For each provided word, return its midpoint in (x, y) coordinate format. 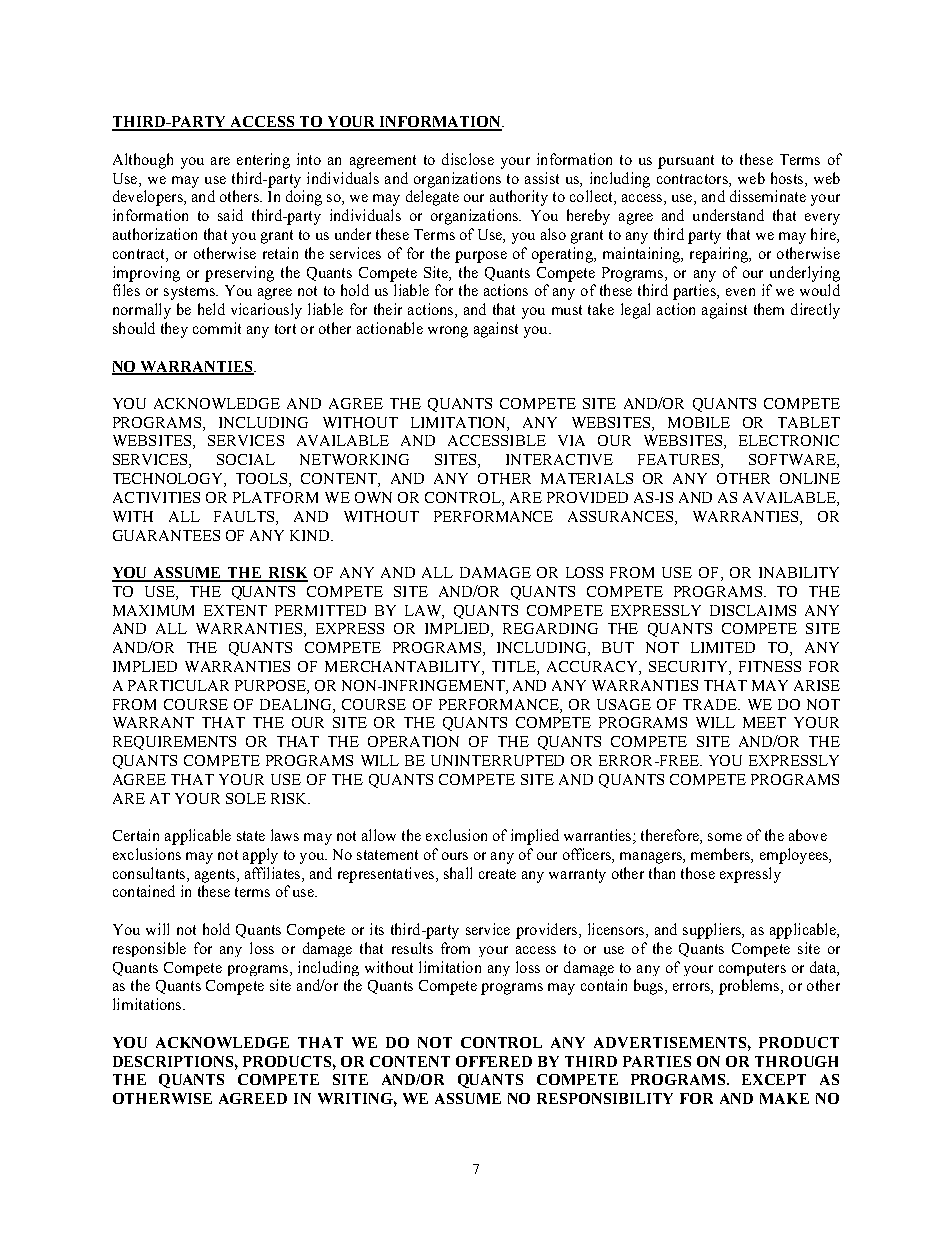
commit (217, 328)
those (698, 873)
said (230, 215)
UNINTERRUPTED (497, 760)
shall (458, 873)
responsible (149, 949)
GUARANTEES (166, 535)
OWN (373, 497)
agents (216, 876)
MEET (764, 722)
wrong (448, 332)
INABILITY (799, 572)
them (769, 309)
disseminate (768, 196)
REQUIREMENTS (174, 743)
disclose (468, 159)
